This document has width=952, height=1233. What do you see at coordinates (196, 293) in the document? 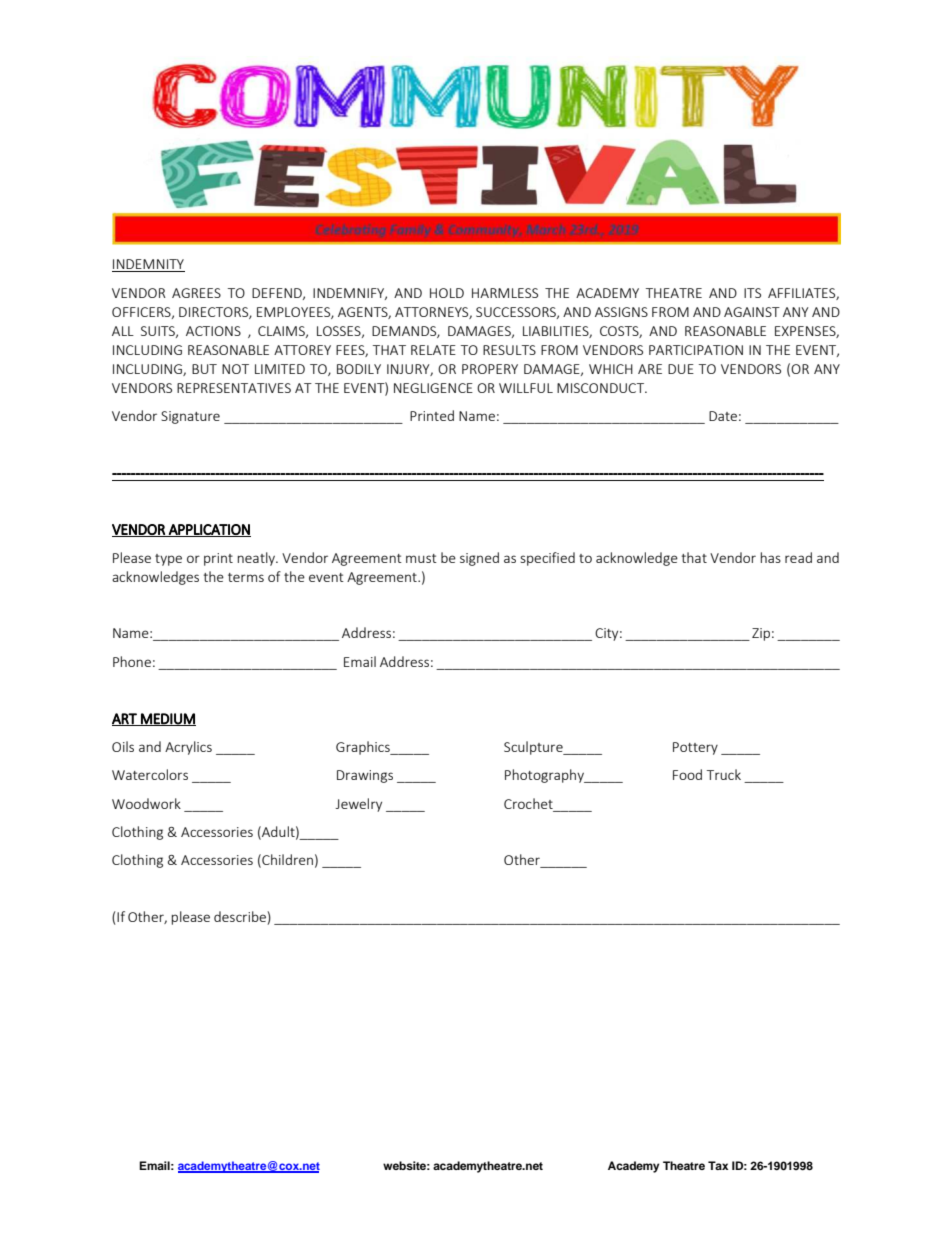
I see `AGREES` at bounding box center [196, 293].
